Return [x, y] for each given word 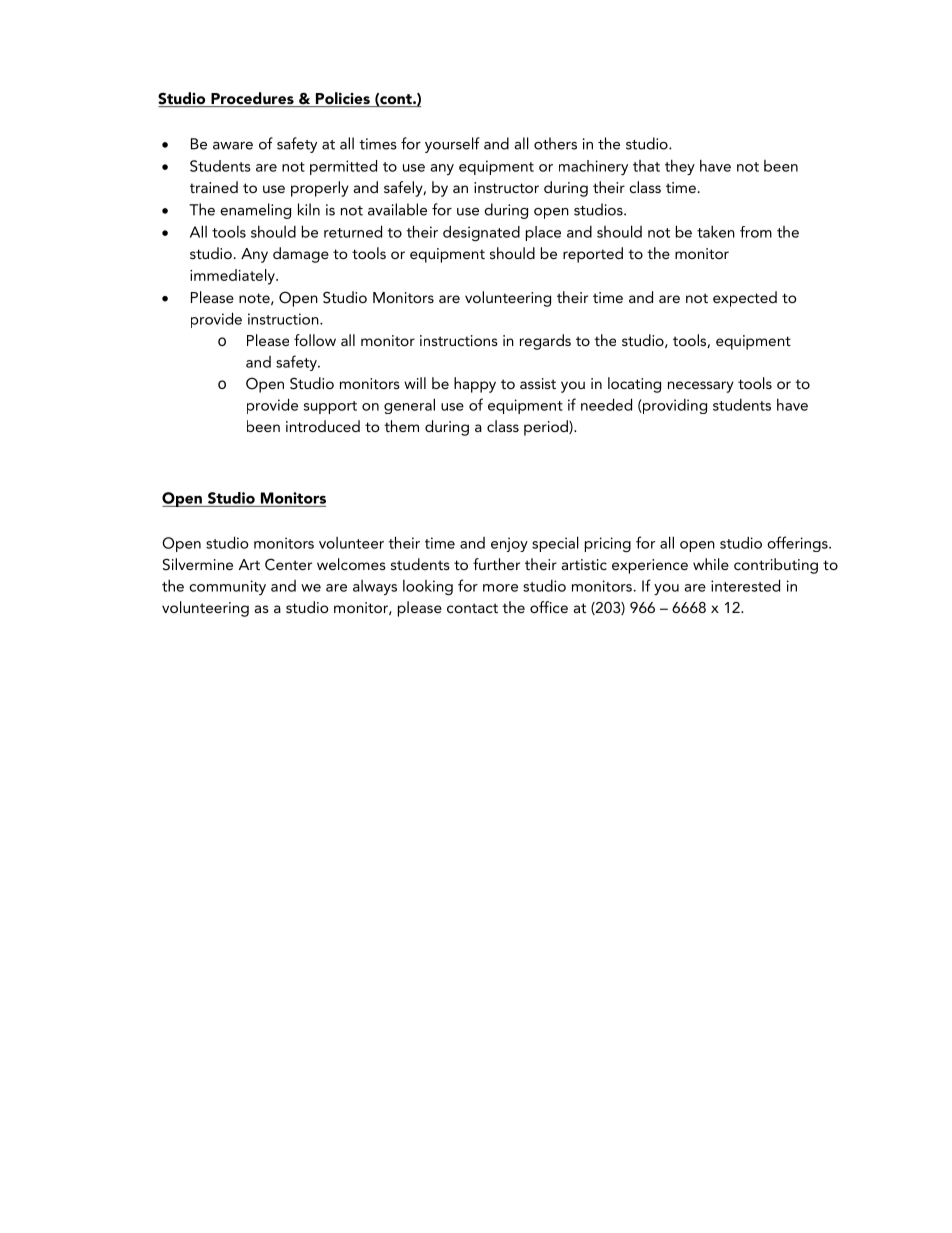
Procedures [252, 99]
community [227, 587]
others [555, 143]
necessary [701, 387]
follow [315, 340]
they [680, 167]
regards [545, 342]
